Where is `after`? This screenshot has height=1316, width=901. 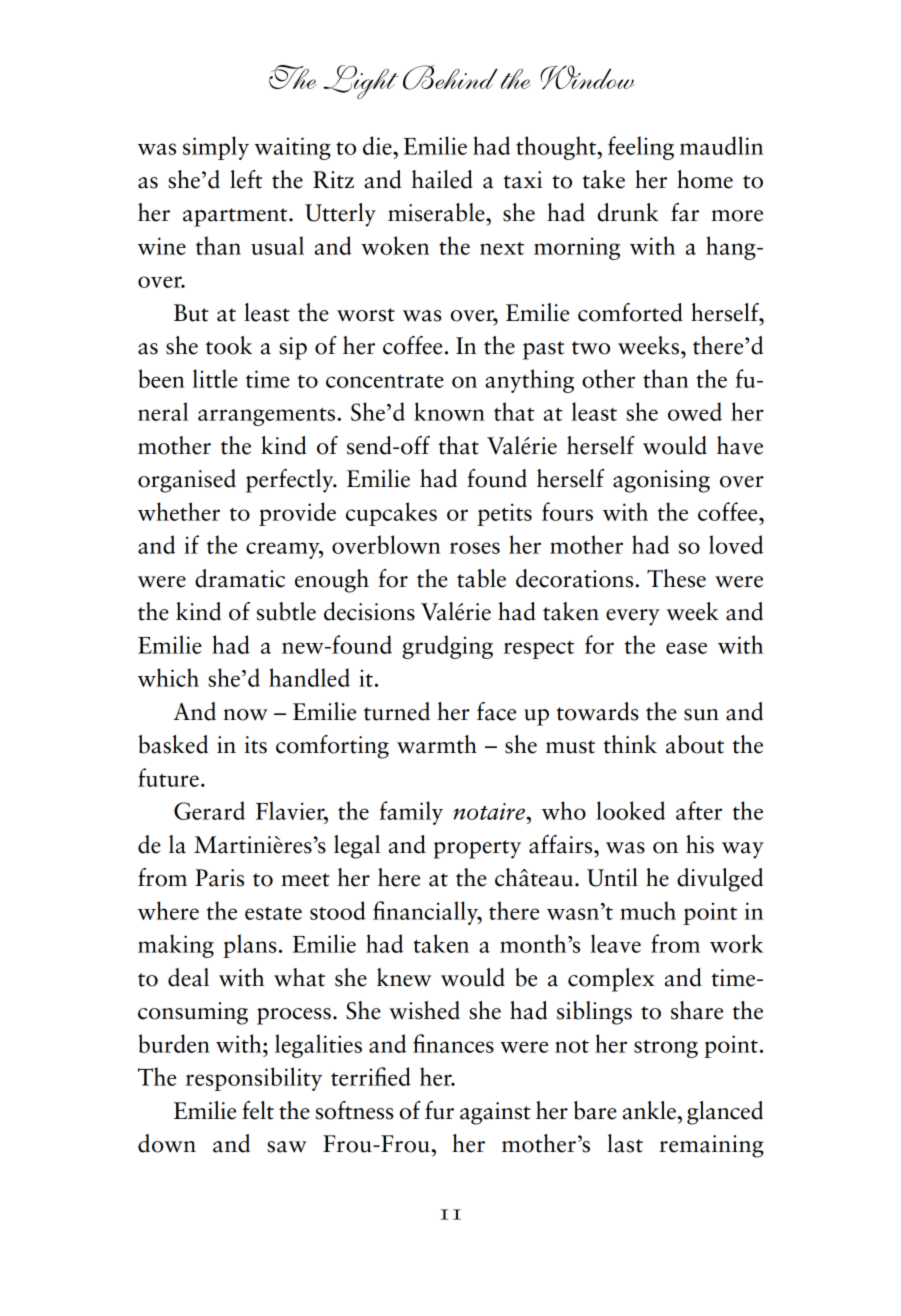 after is located at coordinates (699, 810).
